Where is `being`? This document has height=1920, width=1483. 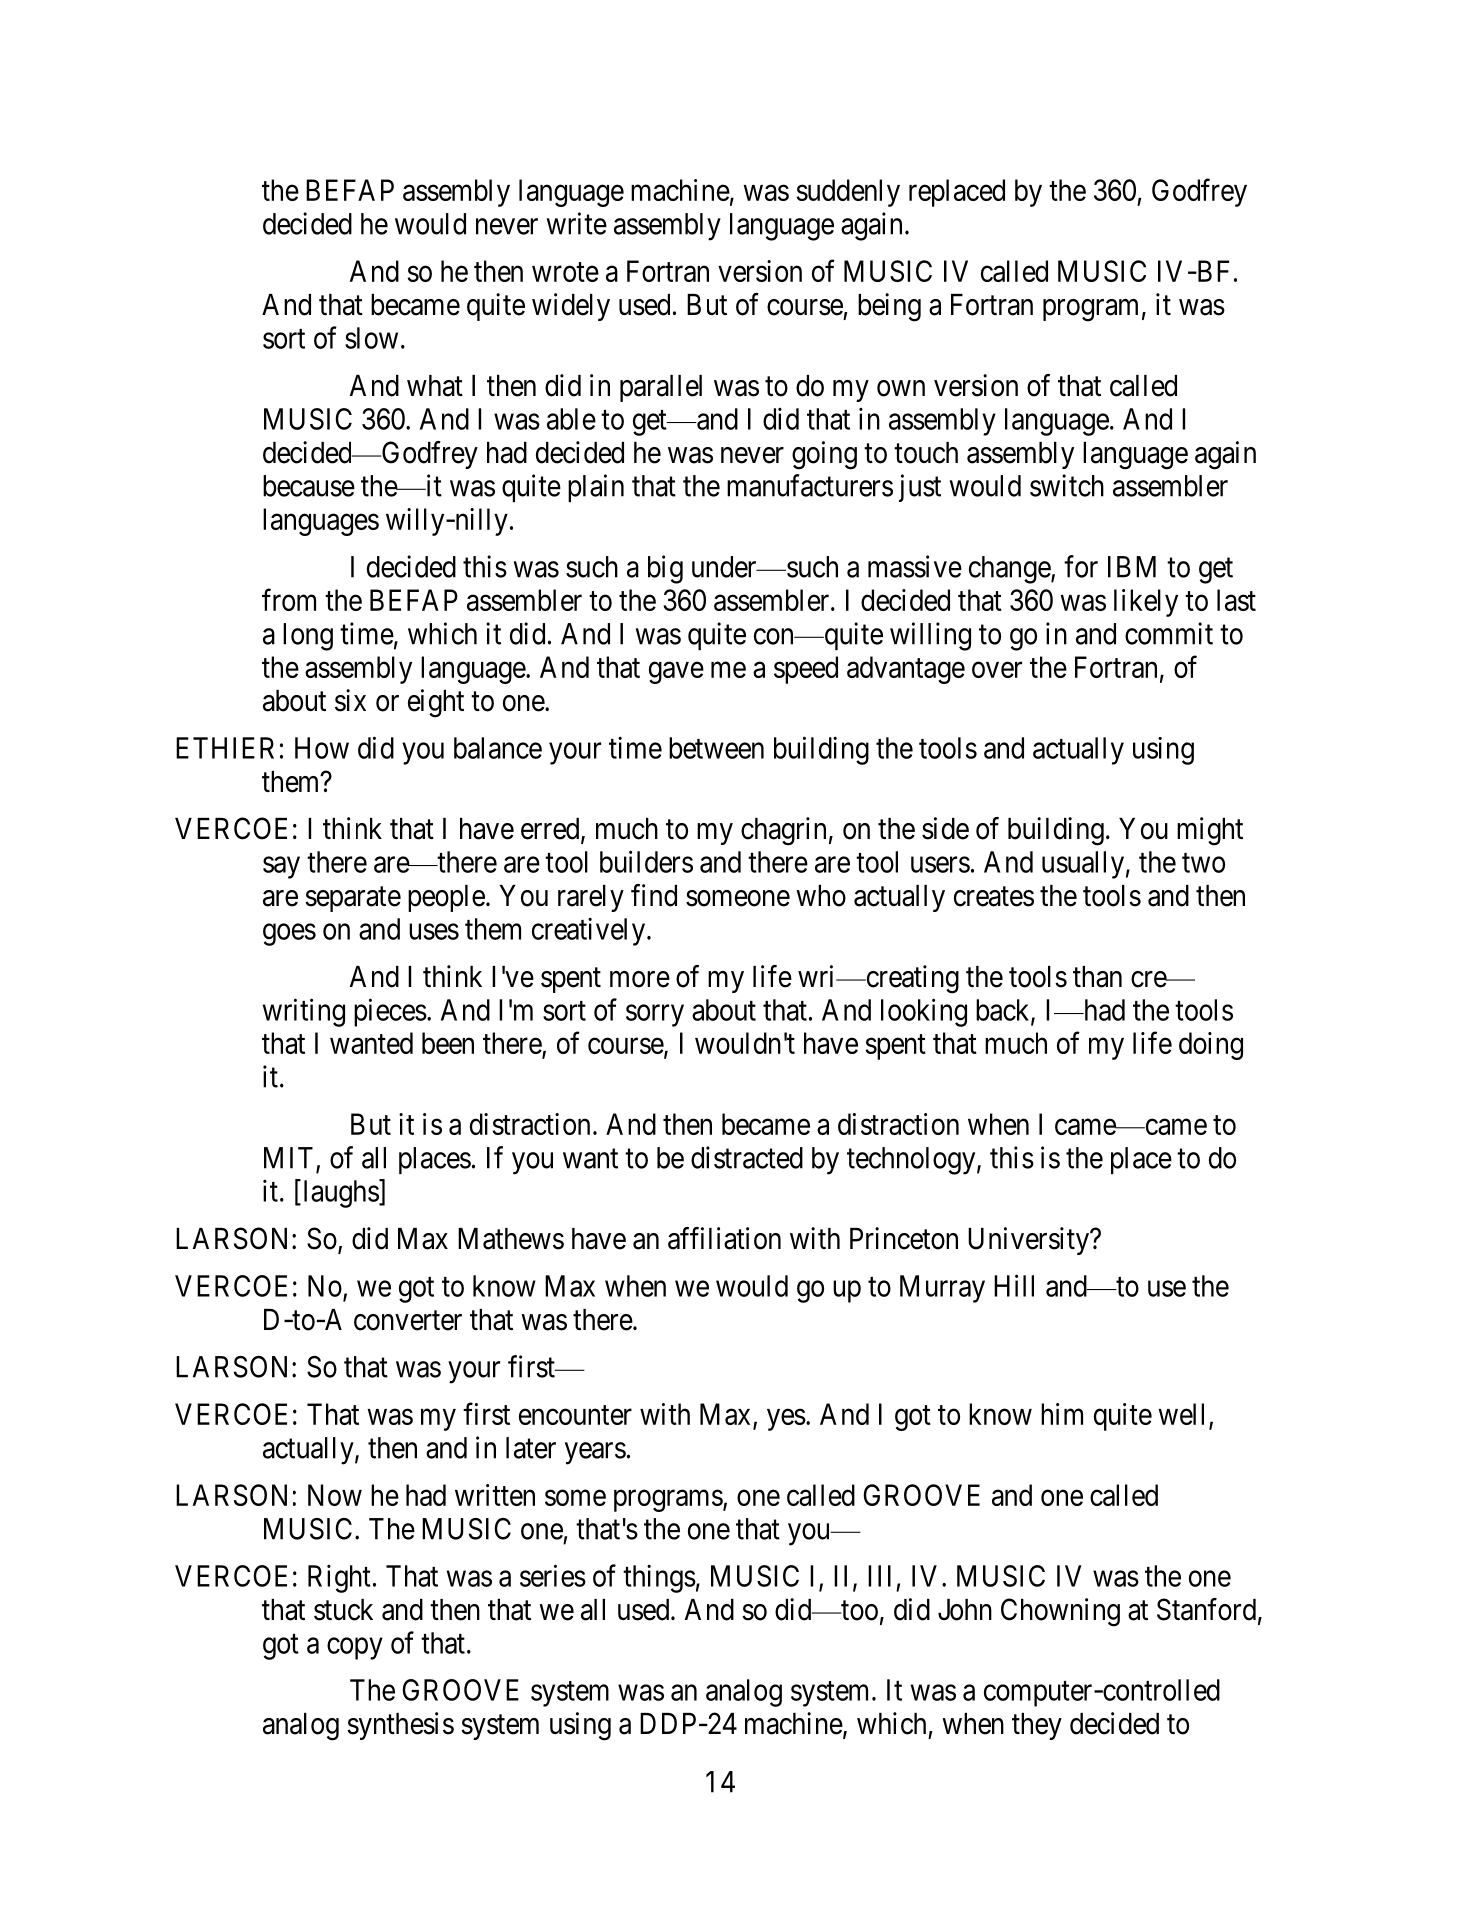 being is located at coordinates (889, 307).
